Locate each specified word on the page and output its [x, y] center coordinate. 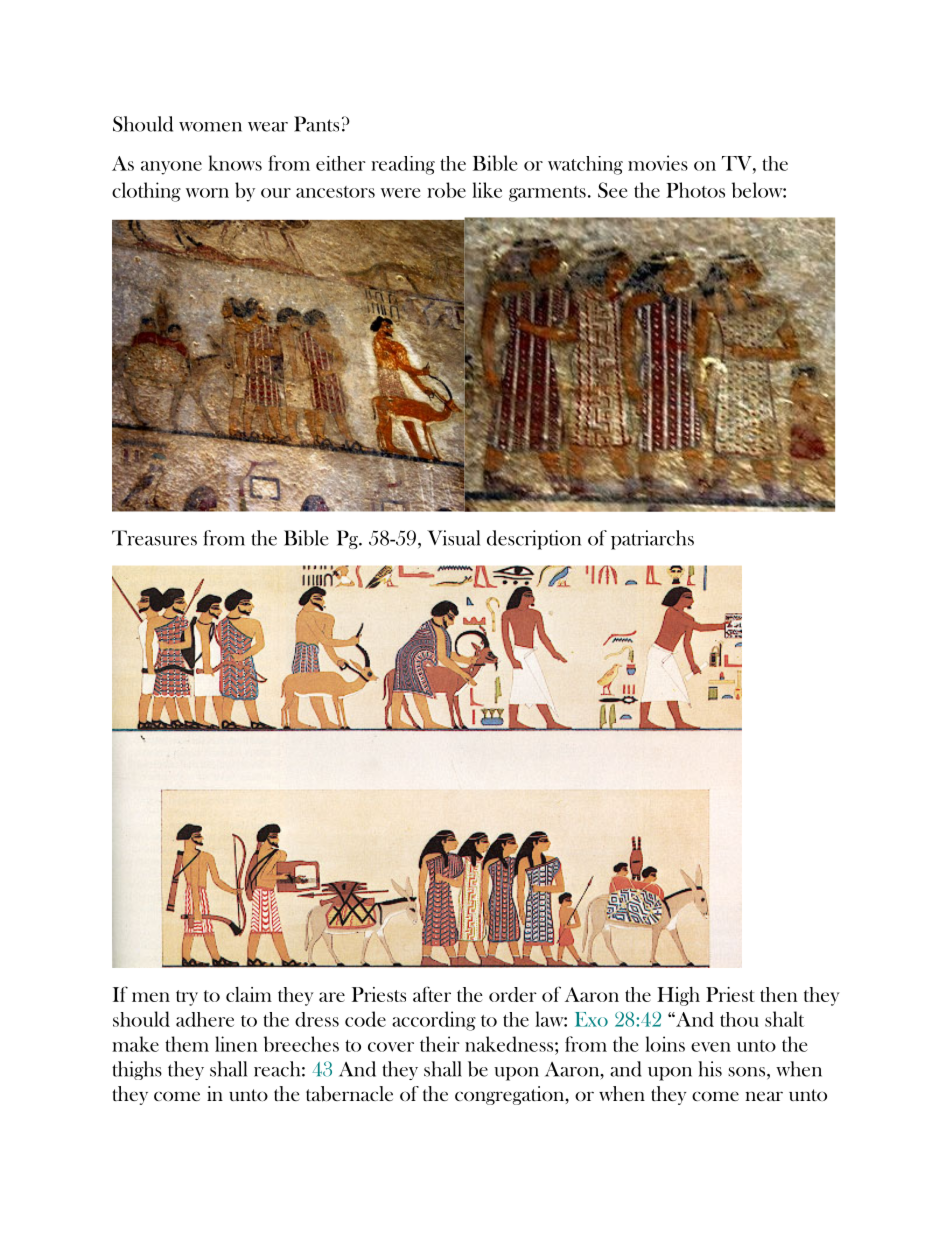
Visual [453, 538]
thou [739, 1019]
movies [658, 163]
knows [235, 163]
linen [236, 1044]
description [534, 540]
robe [446, 190]
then [779, 994]
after [432, 994]
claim [249, 994]
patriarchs [652, 540]
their [440, 1044]
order [513, 994]
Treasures [154, 538]
